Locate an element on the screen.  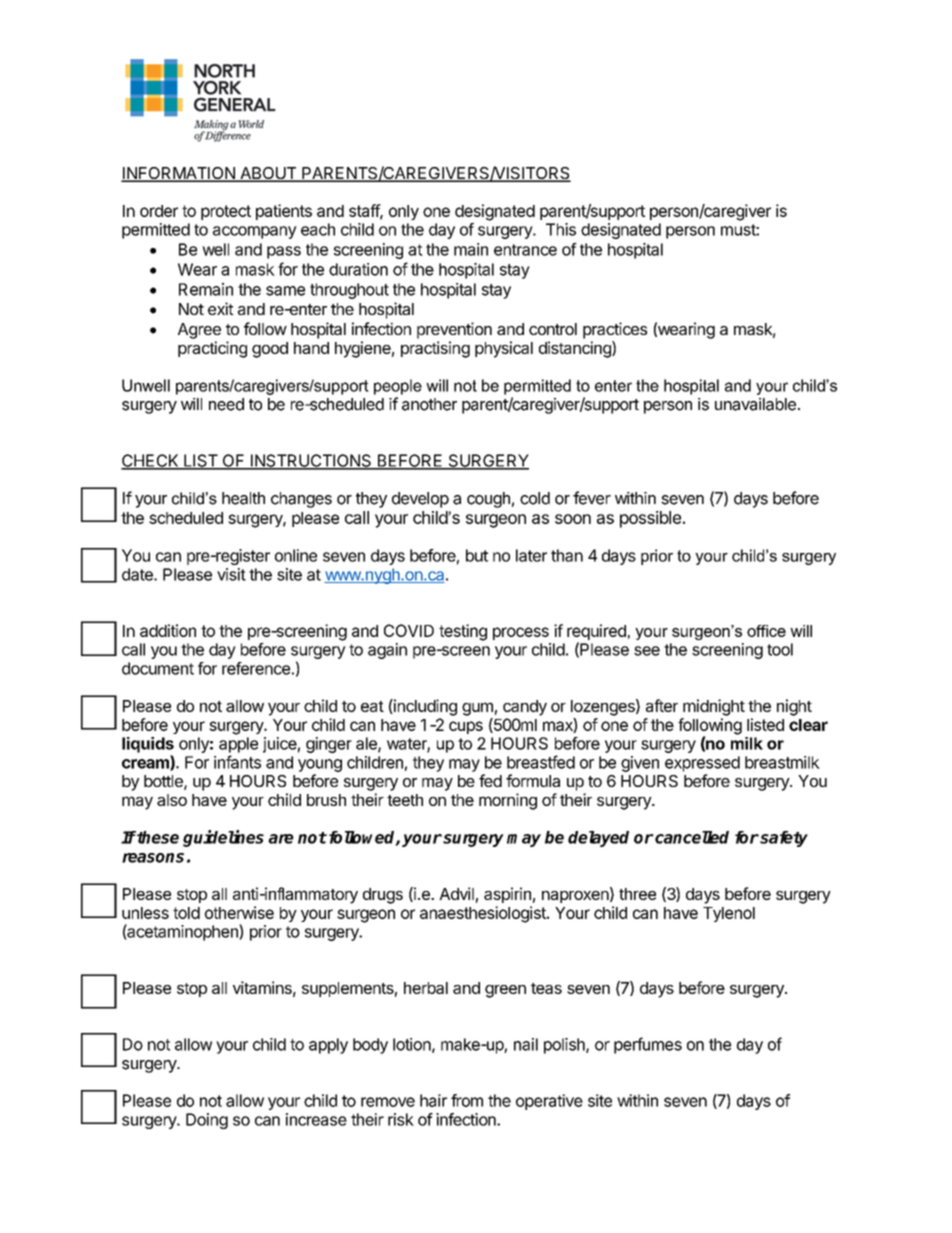
testing is located at coordinates (463, 632).
